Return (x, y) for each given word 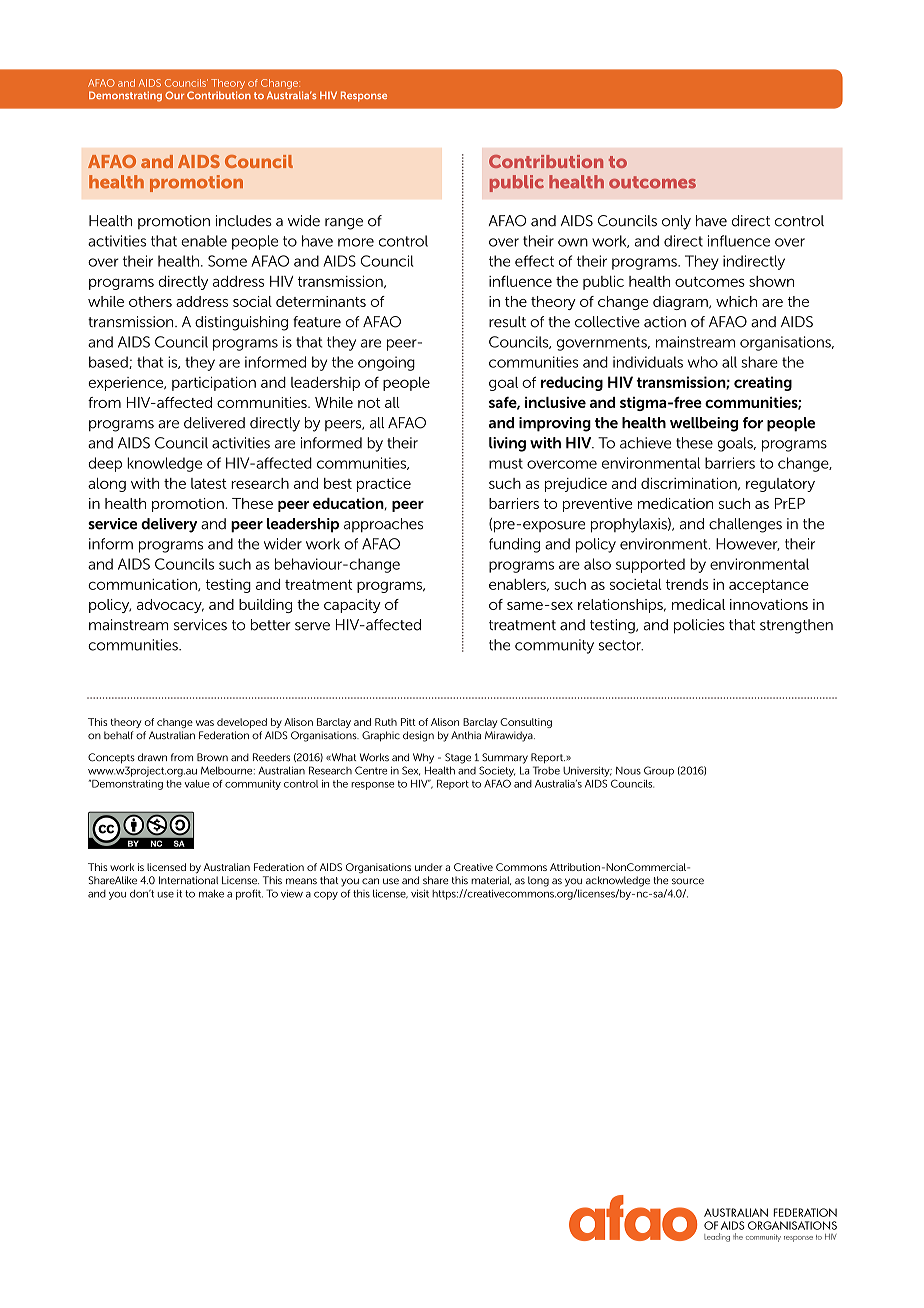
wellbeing (704, 424)
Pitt (408, 722)
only (676, 222)
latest (209, 483)
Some (227, 261)
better (271, 625)
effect (534, 261)
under (429, 867)
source (688, 881)
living (507, 444)
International (188, 880)
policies (699, 626)
